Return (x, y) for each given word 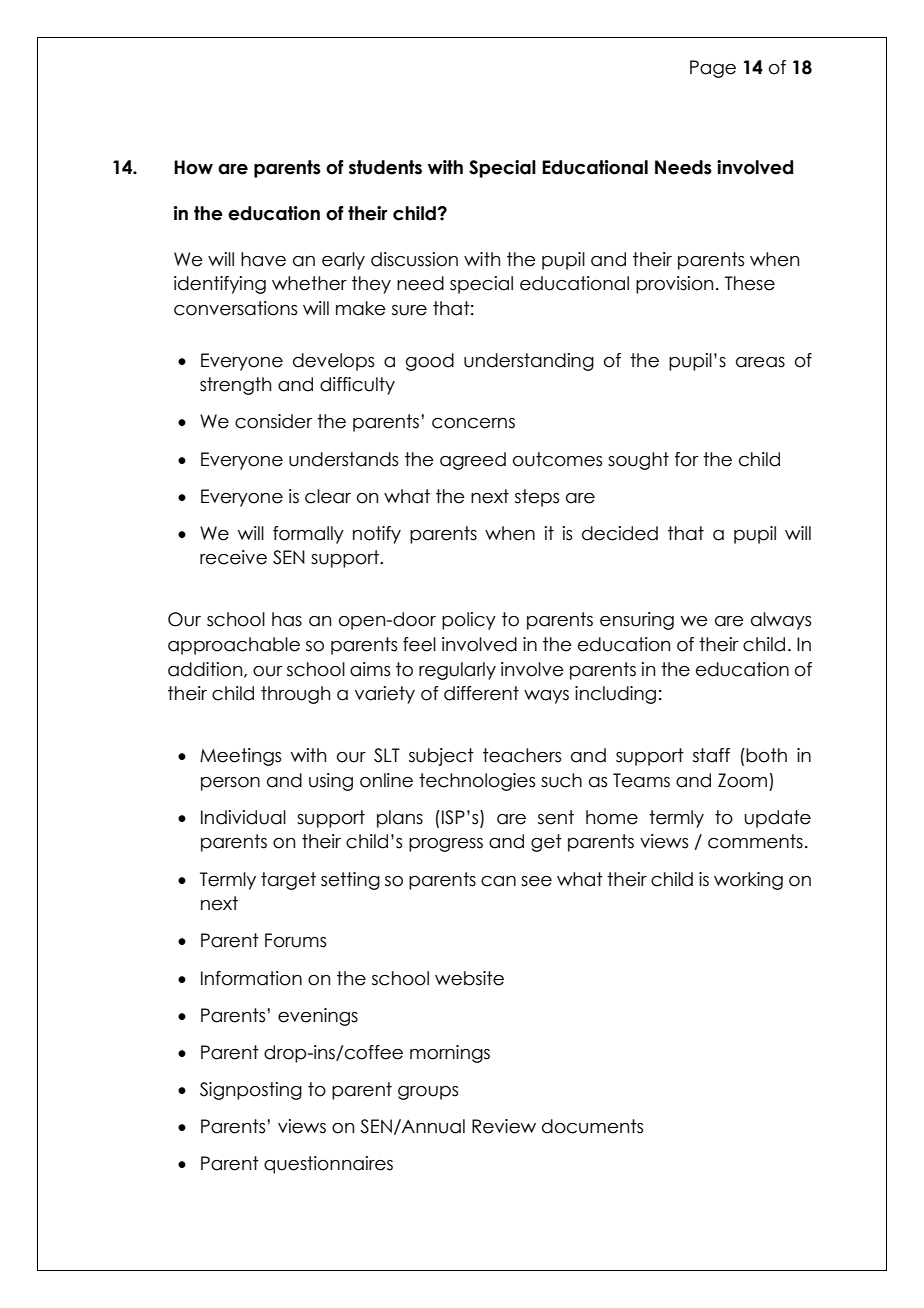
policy (469, 621)
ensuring (637, 621)
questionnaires (328, 1165)
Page (713, 69)
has (287, 619)
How (193, 167)
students (385, 167)
